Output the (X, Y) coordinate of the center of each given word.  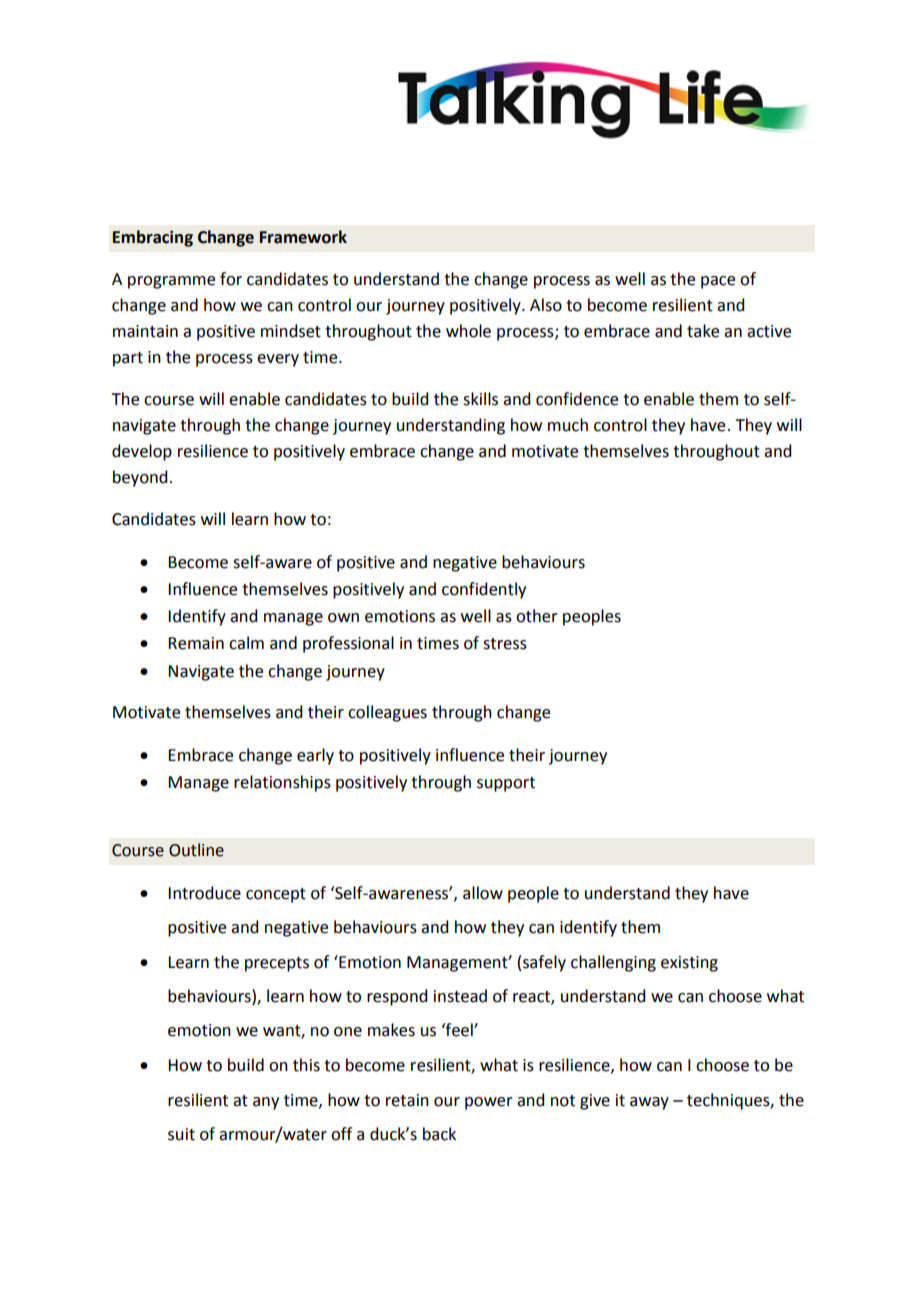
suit (181, 1134)
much (568, 425)
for (231, 279)
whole (468, 331)
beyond (140, 478)
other (537, 616)
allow (483, 893)
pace (718, 282)
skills (480, 399)
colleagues (387, 713)
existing (689, 964)
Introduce (204, 893)
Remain (196, 643)
